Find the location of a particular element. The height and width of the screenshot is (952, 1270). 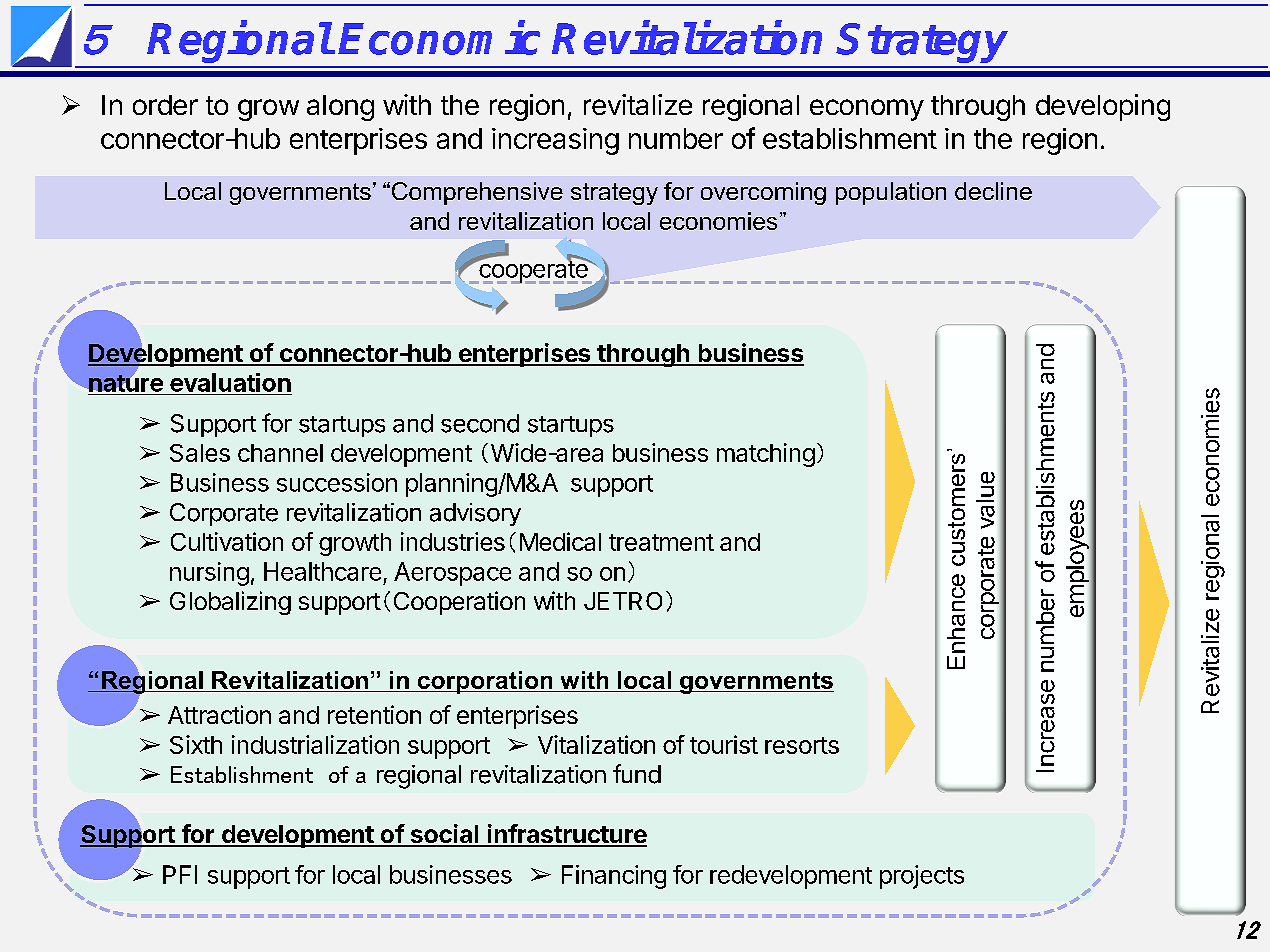

decline is located at coordinates (993, 191).
